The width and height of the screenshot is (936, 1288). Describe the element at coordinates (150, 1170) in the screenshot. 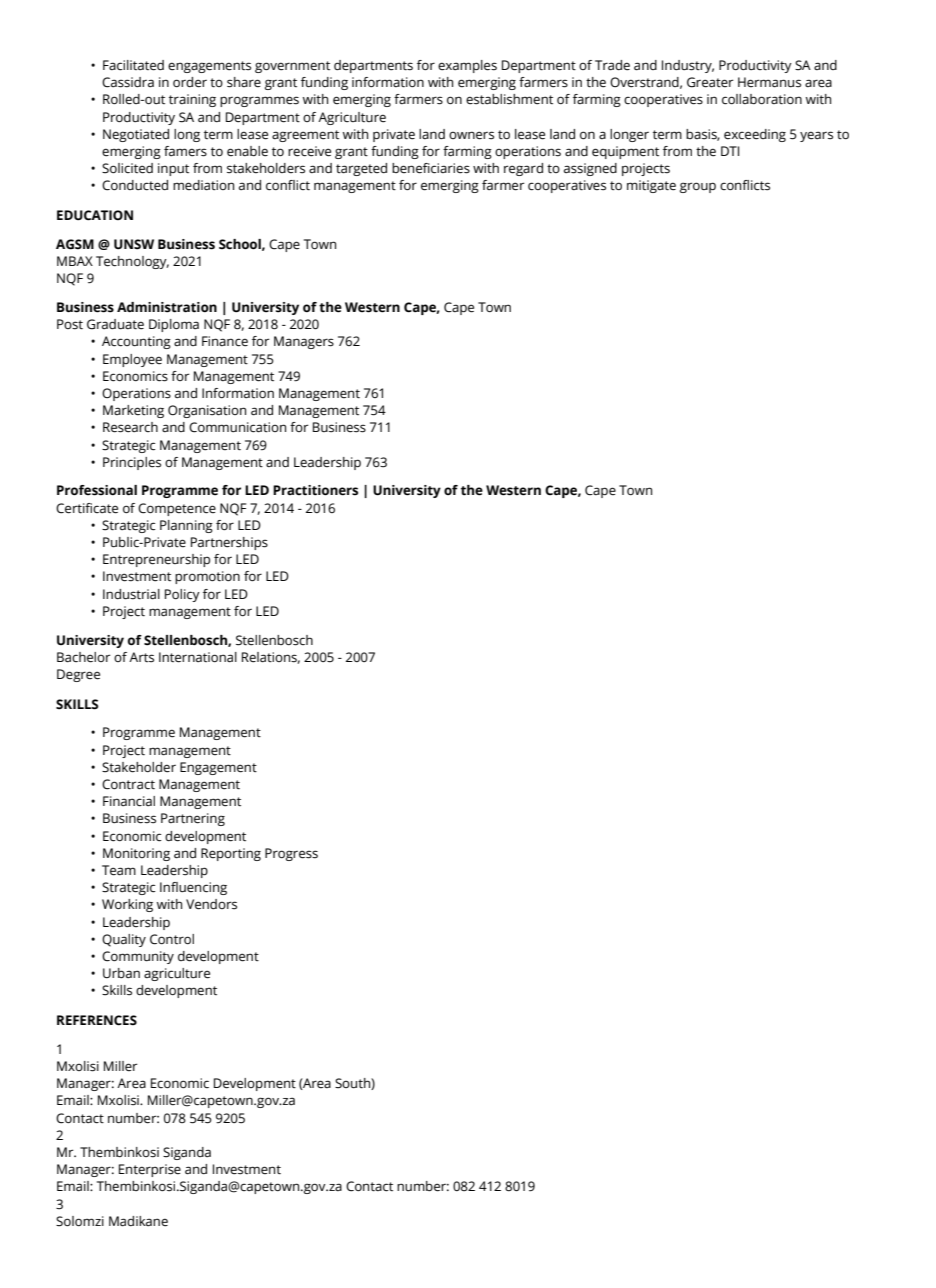

I see `Enterprise` at that location.
